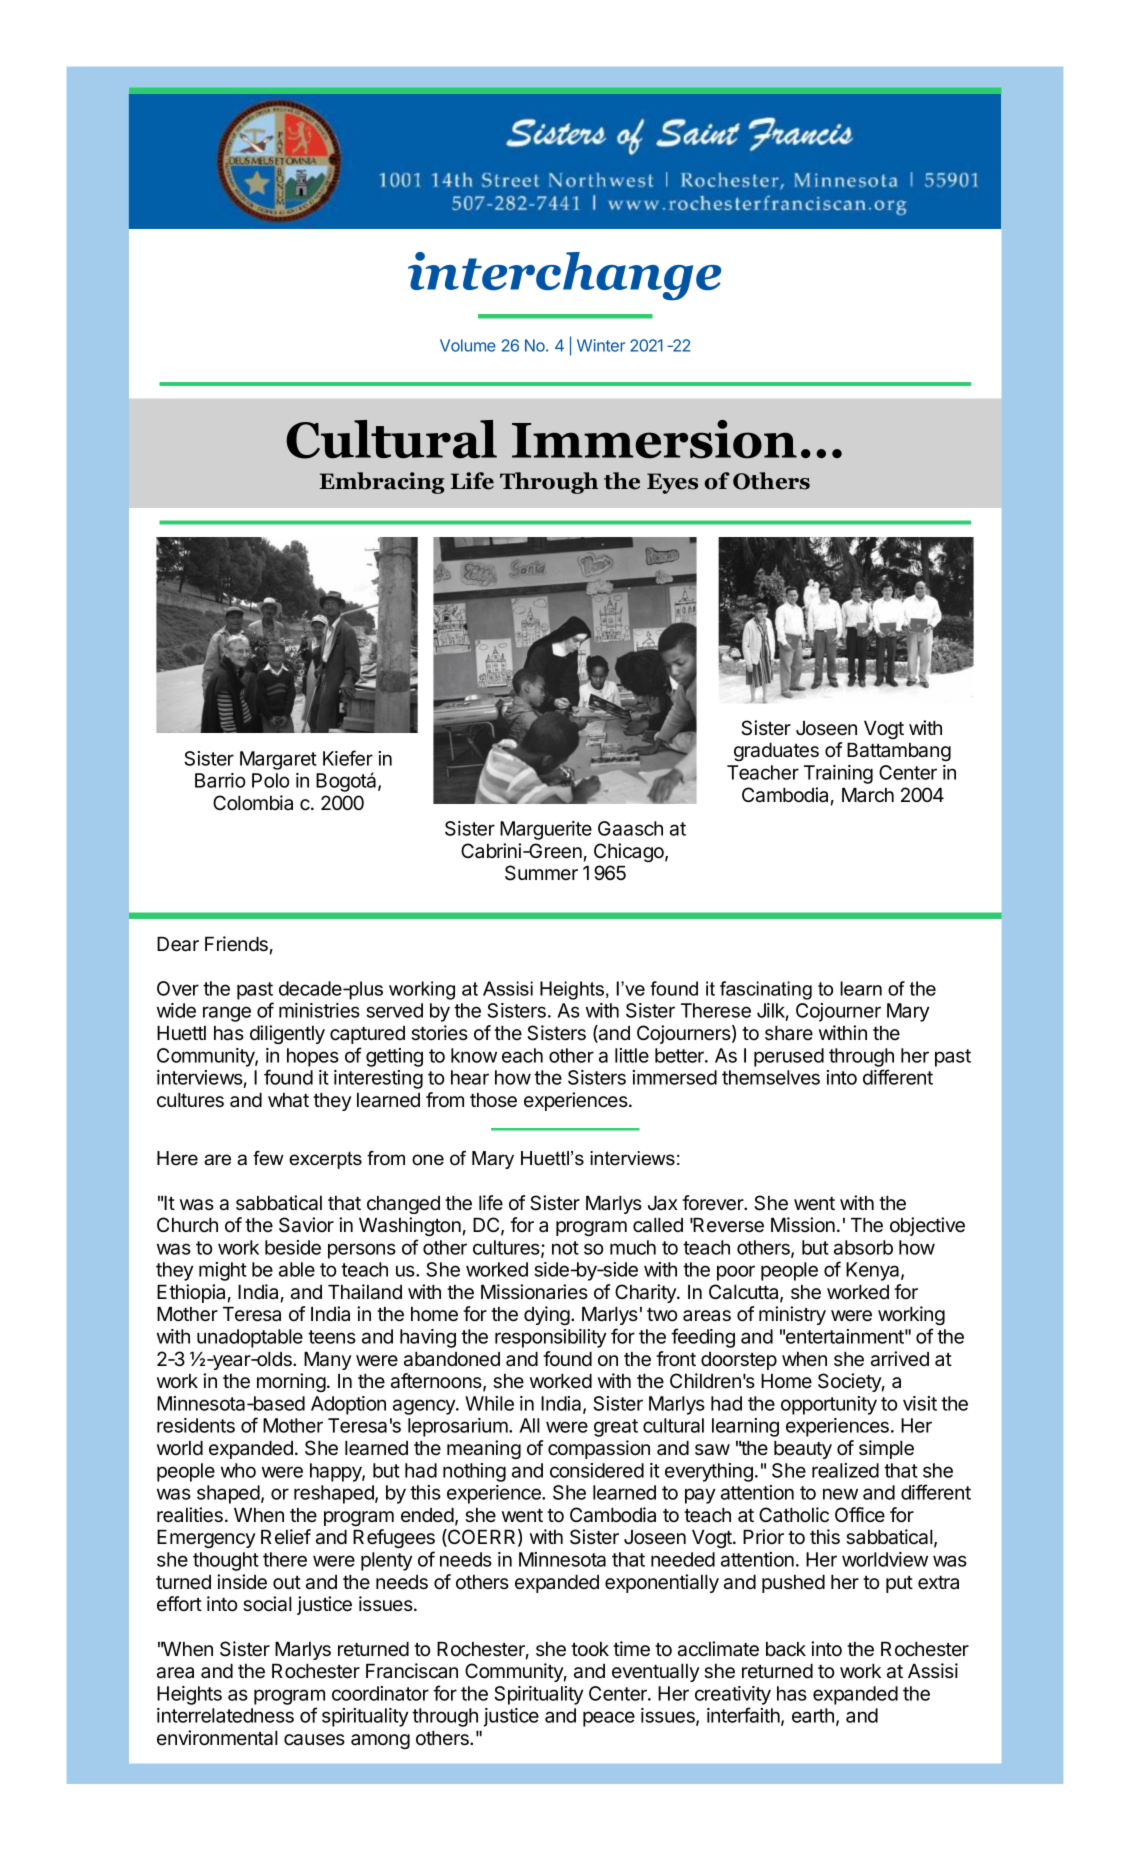  I want to click on interrelatedness, so click(225, 1715).
